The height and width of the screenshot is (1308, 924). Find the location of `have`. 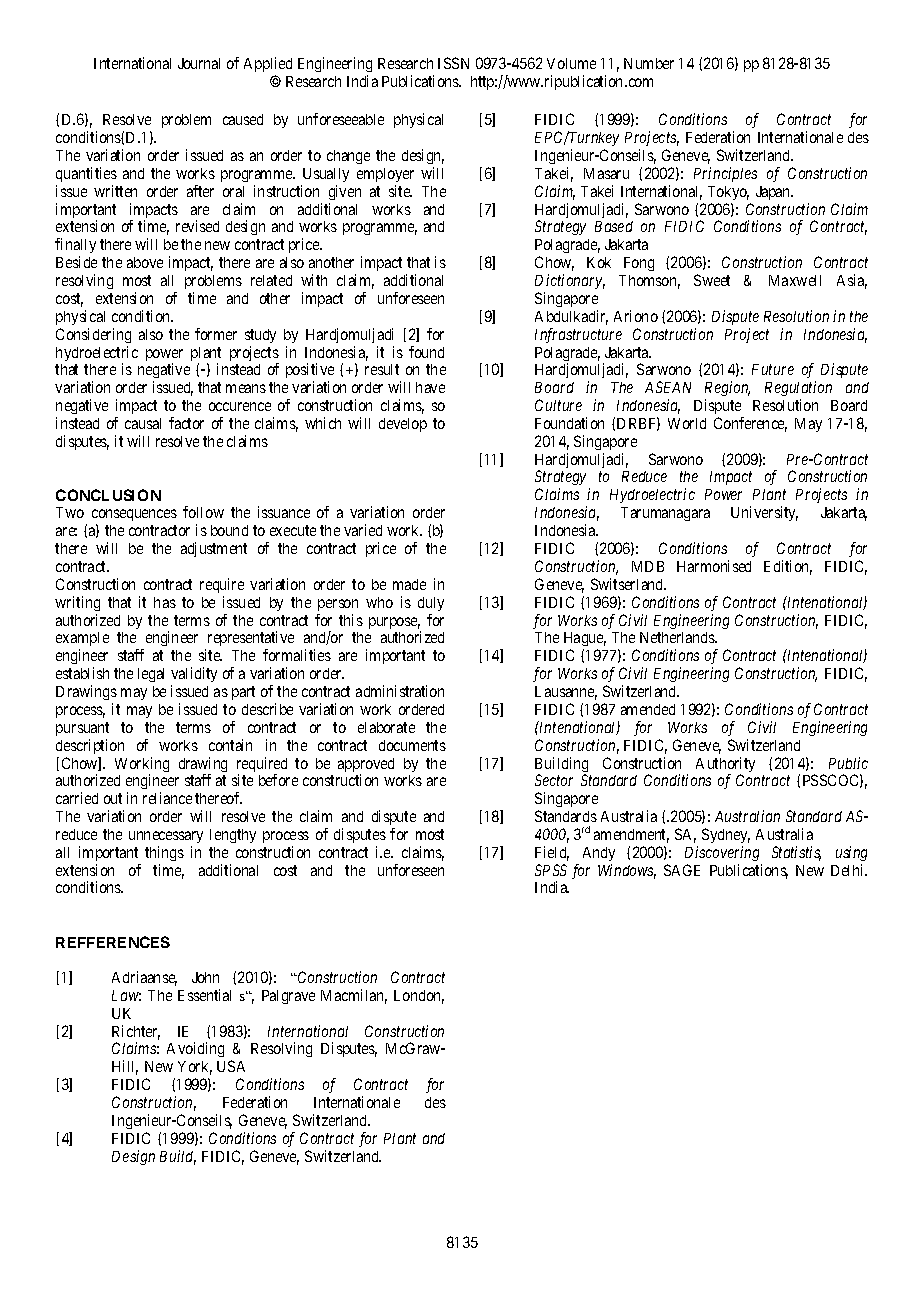

have is located at coordinates (430, 387).
